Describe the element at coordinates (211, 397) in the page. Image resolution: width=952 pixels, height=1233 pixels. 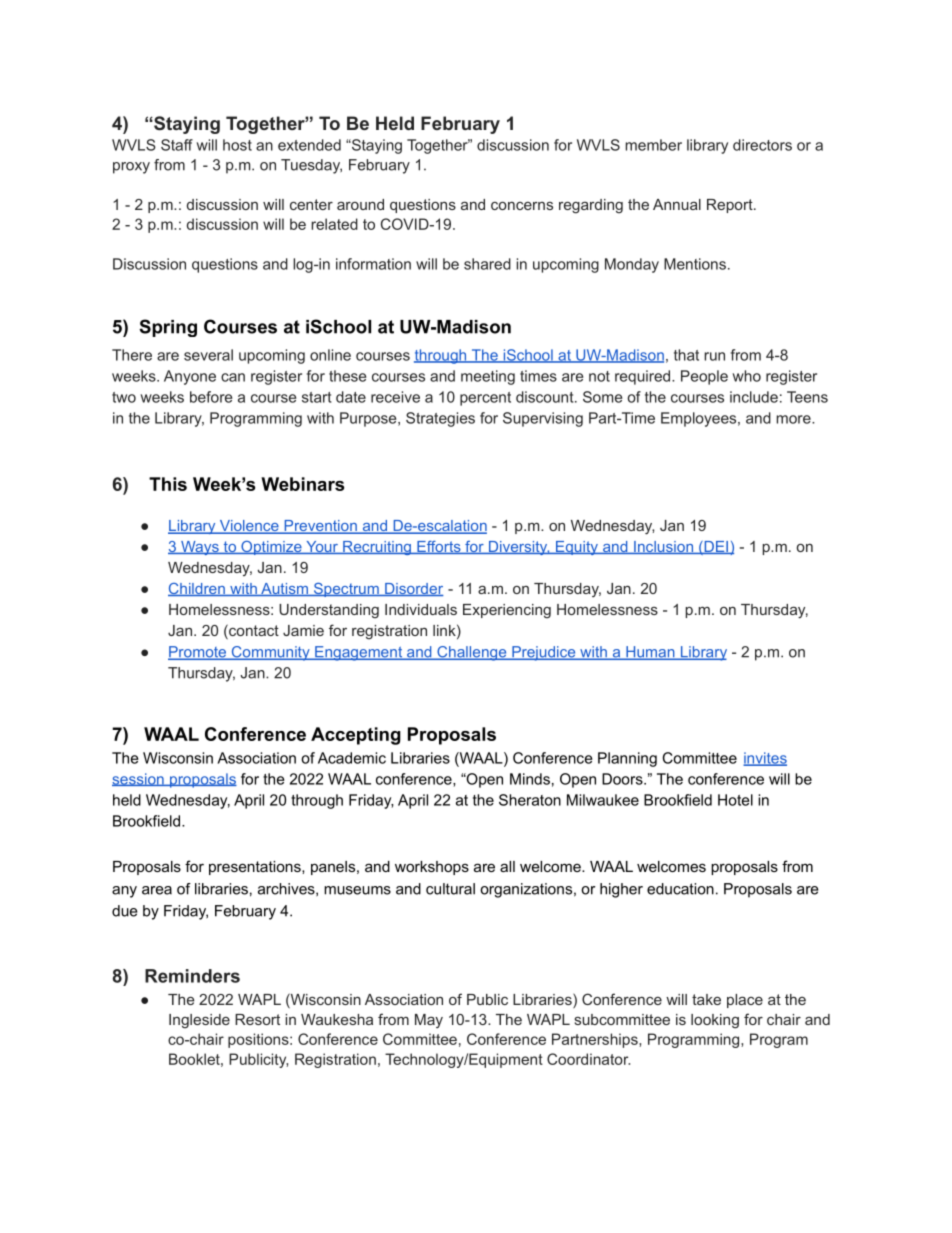
I see `before` at that location.
